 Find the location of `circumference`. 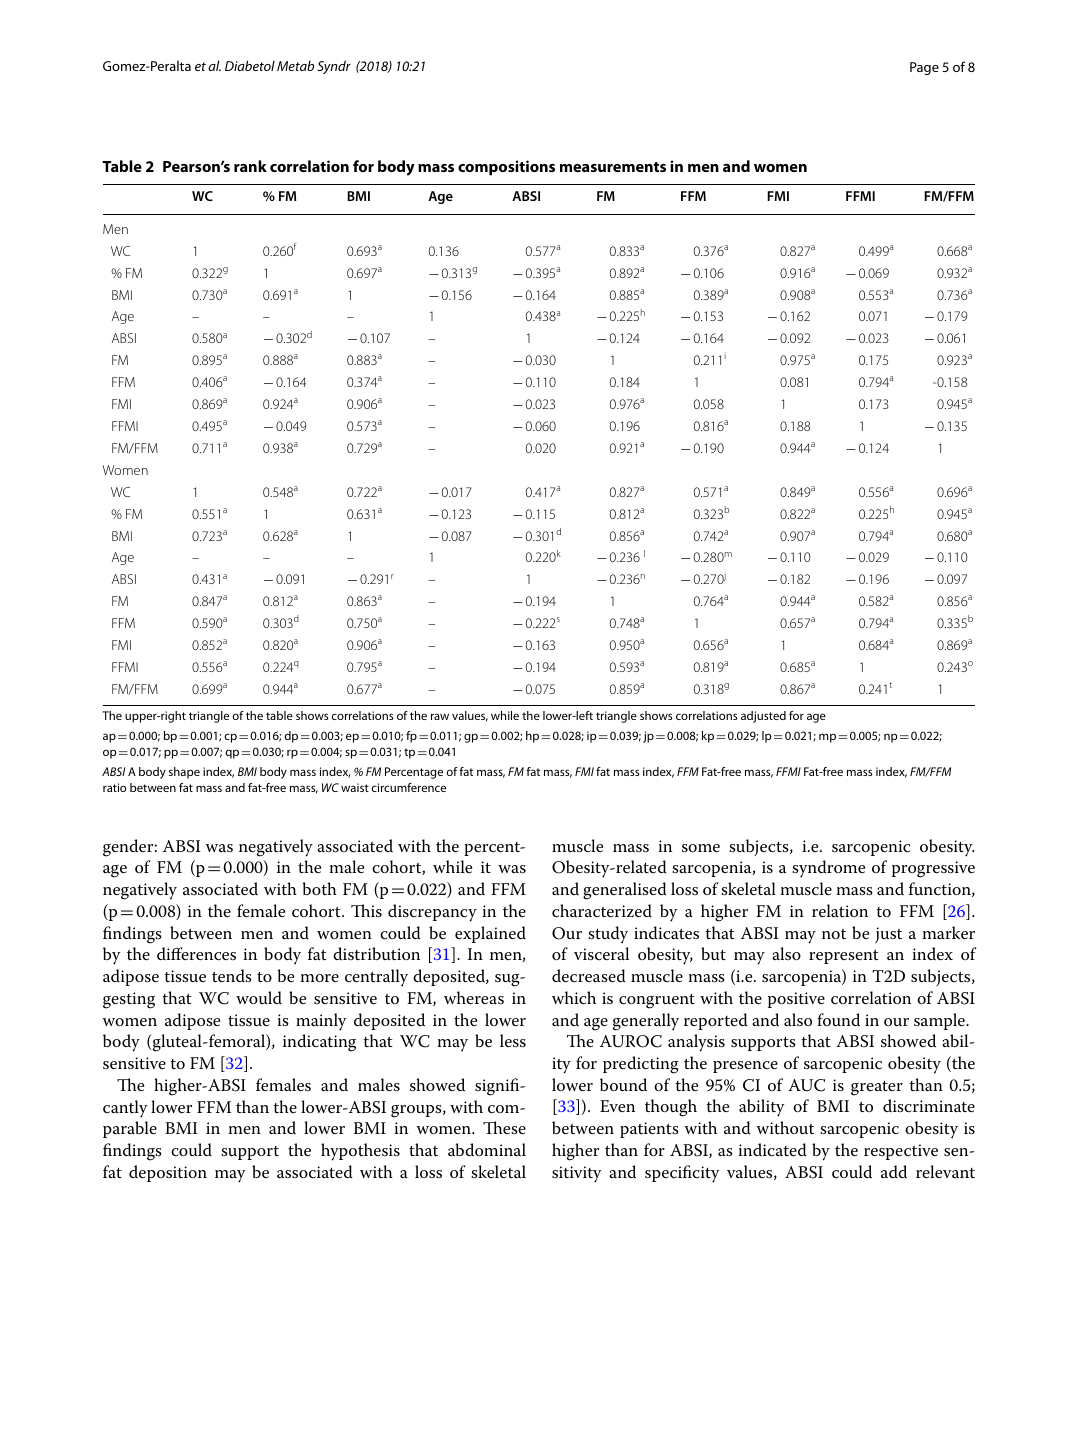

circumference is located at coordinates (409, 787).
